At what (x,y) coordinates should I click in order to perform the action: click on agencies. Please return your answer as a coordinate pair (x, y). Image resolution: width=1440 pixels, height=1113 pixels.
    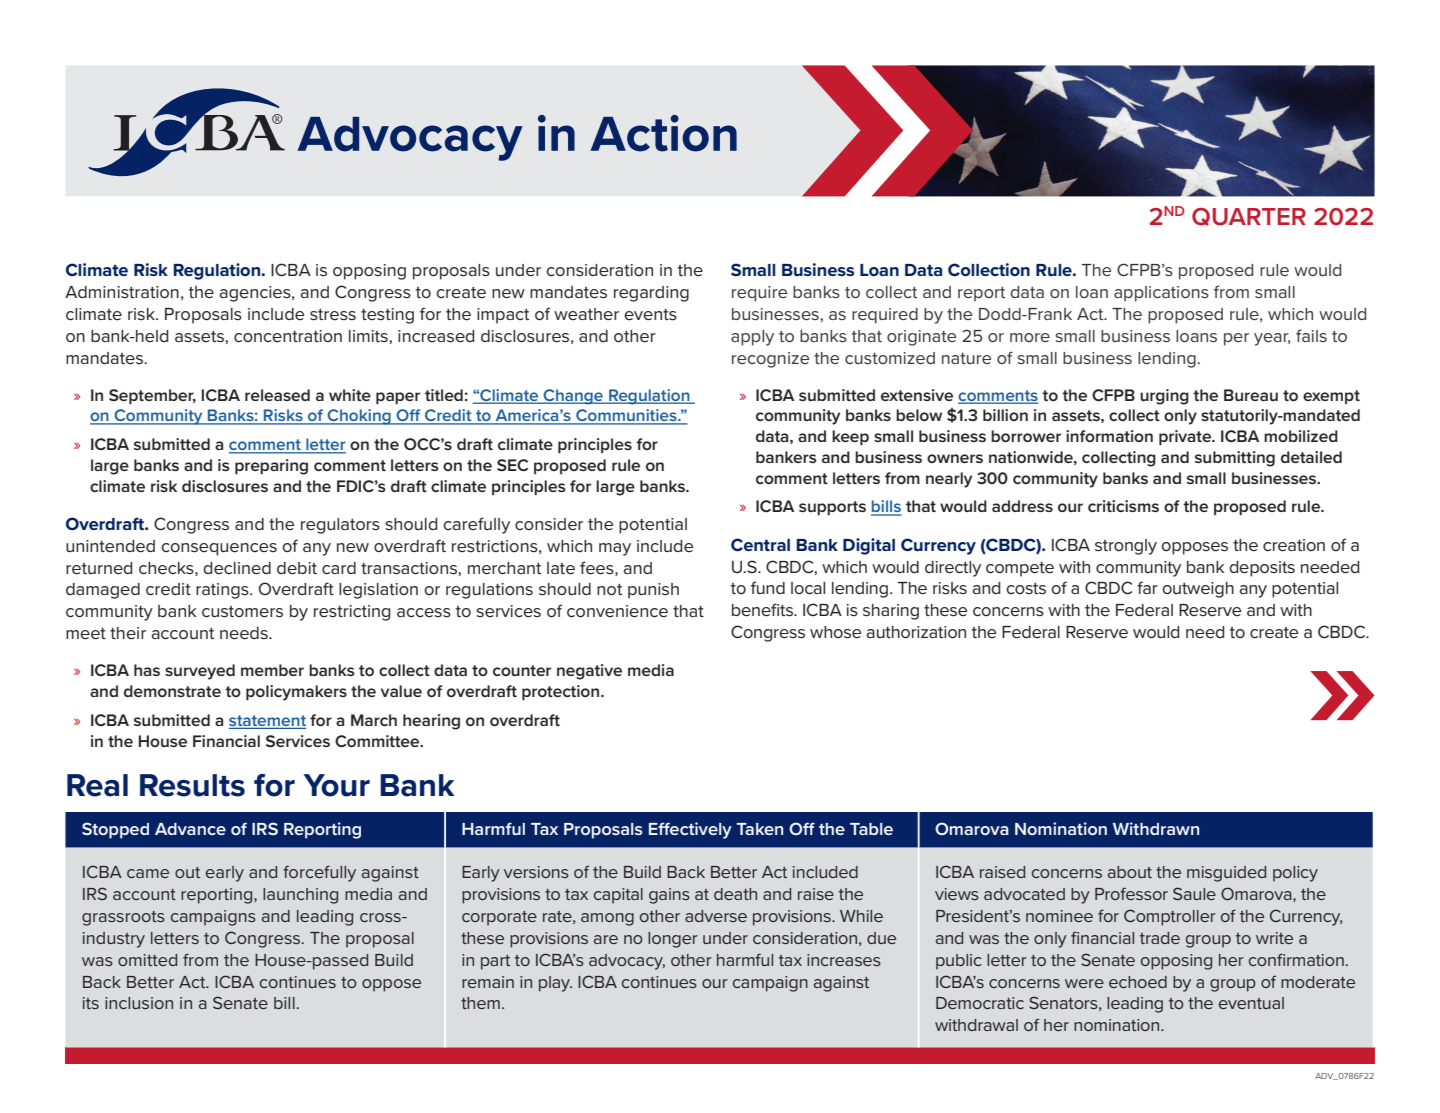
    Looking at the image, I should click on (256, 294).
